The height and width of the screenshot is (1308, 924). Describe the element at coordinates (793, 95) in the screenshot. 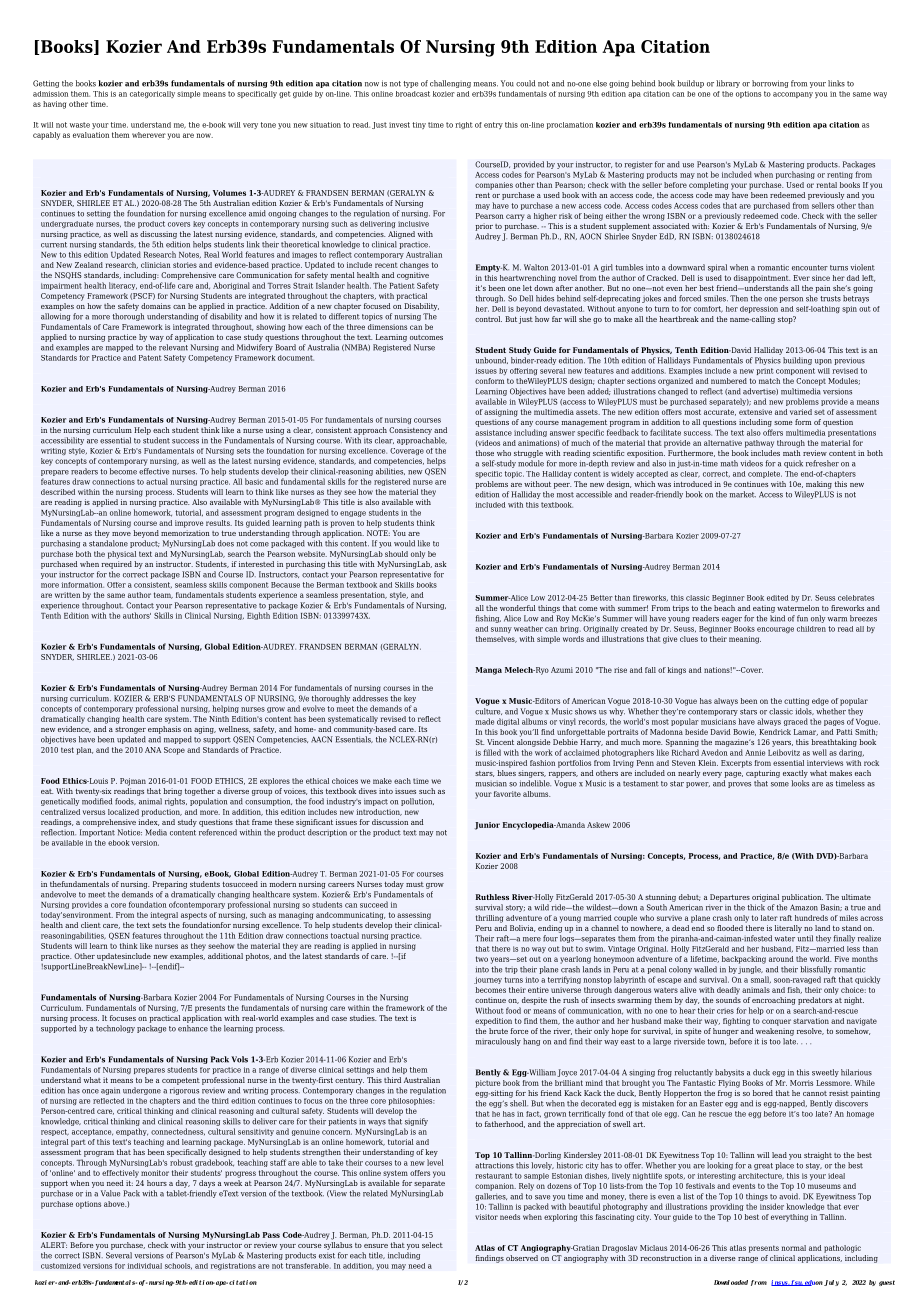

I see `accompany` at that location.
